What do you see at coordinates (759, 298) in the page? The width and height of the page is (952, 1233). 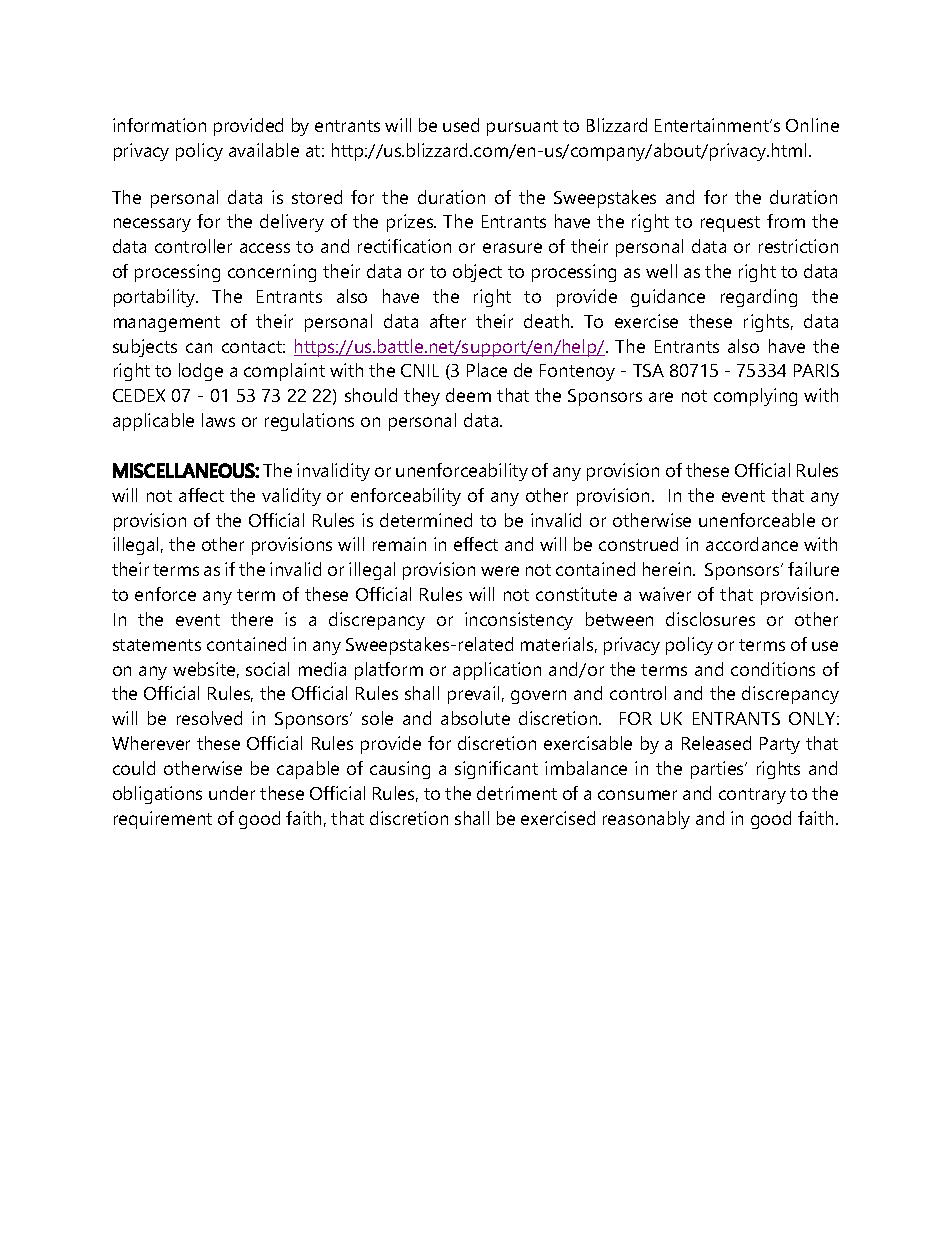 I see `regarding` at bounding box center [759, 298].
